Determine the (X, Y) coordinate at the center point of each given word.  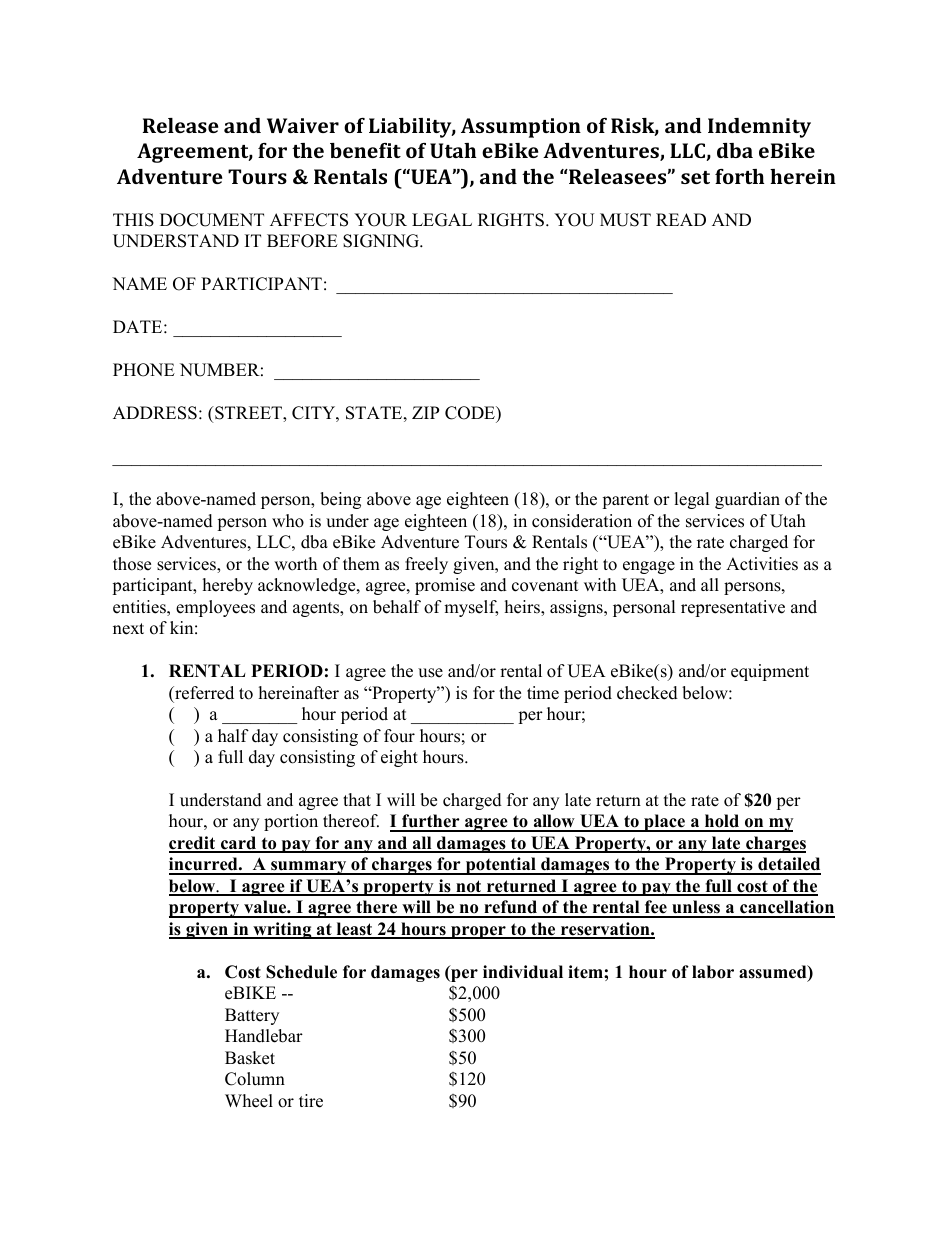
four (399, 736)
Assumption (521, 128)
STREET (248, 414)
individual (523, 972)
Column (255, 1079)
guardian (747, 500)
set (695, 177)
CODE (471, 413)
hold (722, 822)
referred (203, 693)
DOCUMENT (212, 220)
